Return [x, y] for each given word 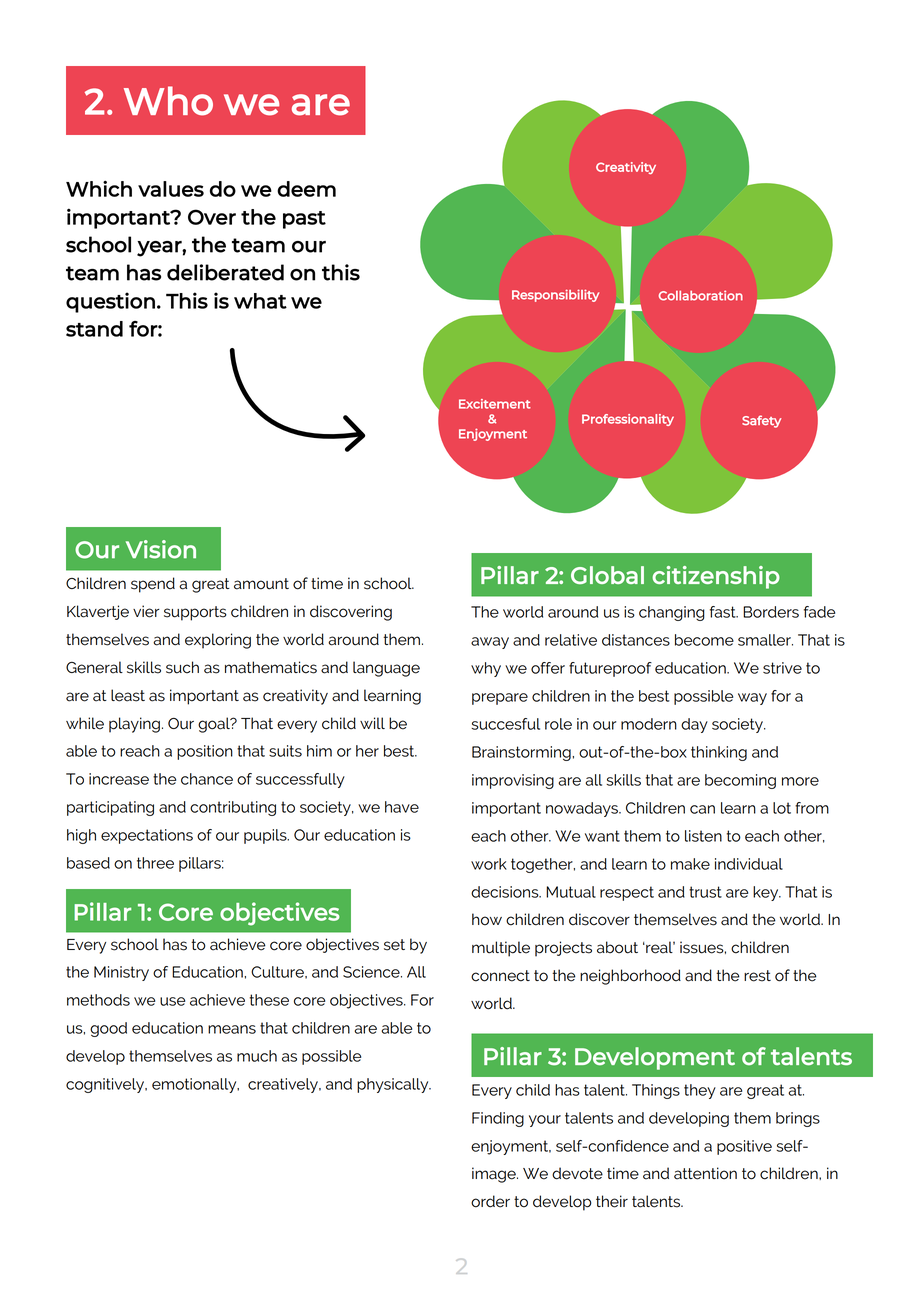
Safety [762, 421]
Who [168, 101]
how [487, 919]
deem [306, 189]
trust [705, 892]
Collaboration [701, 295]
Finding [498, 1119]
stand [94, 329]
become [704, 640]
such [182, 667]
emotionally [195, 1085]
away [490, 643]
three [155, 863]
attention [705, 1173]
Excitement [495, 404]
